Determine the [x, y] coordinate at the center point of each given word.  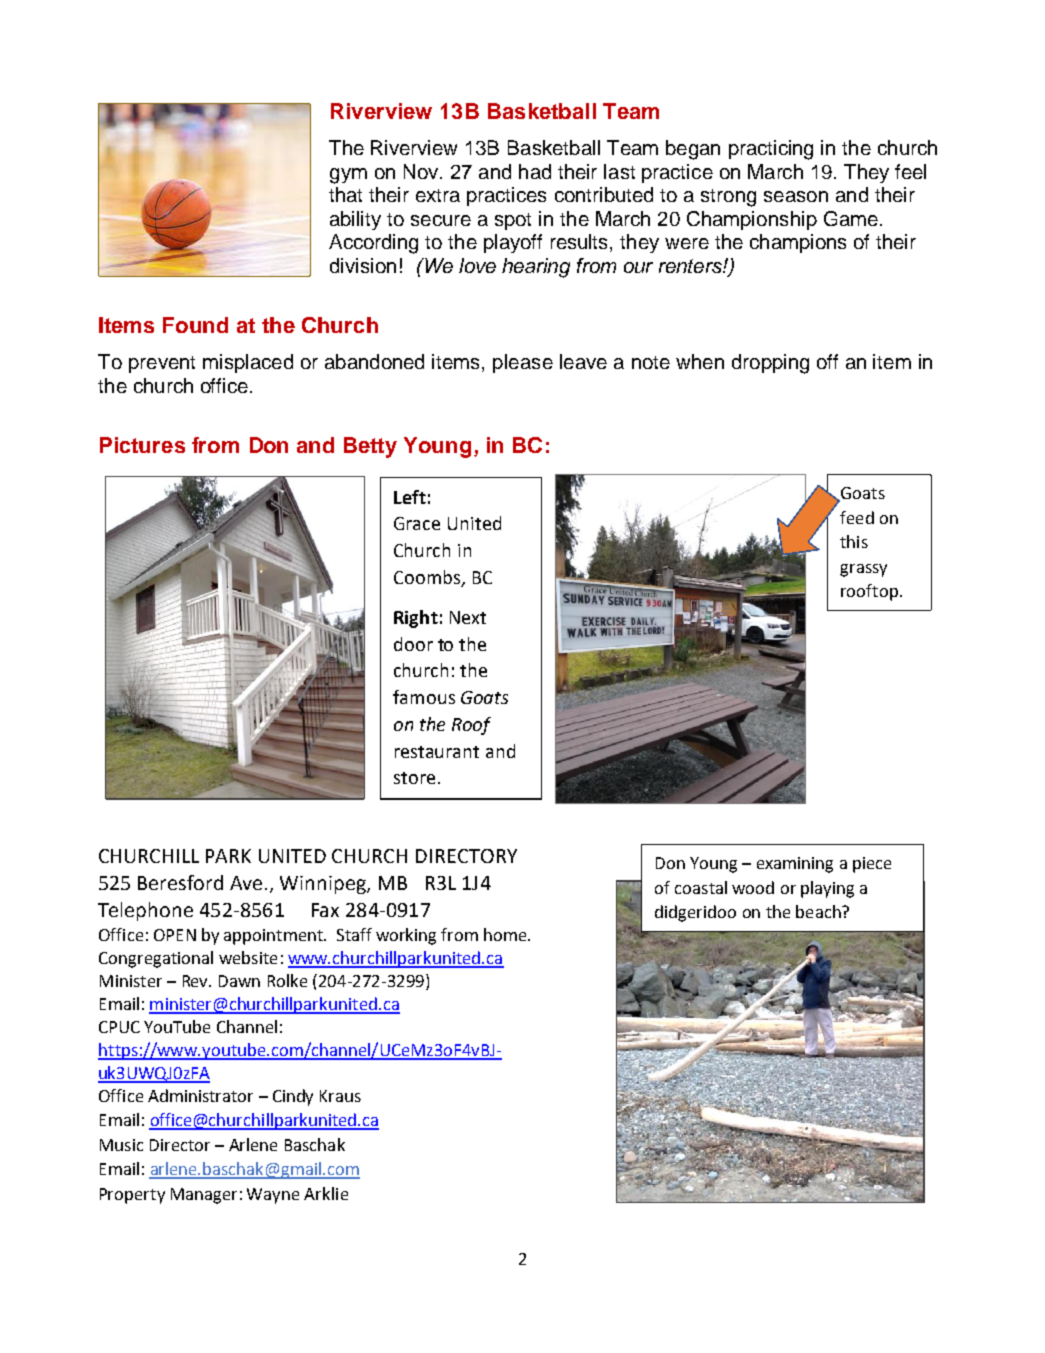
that [345, 194]
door [413, 644]
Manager [204, 1196]
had [535, 171]
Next [468, 617]
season [796, 196]
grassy [863, 570]
